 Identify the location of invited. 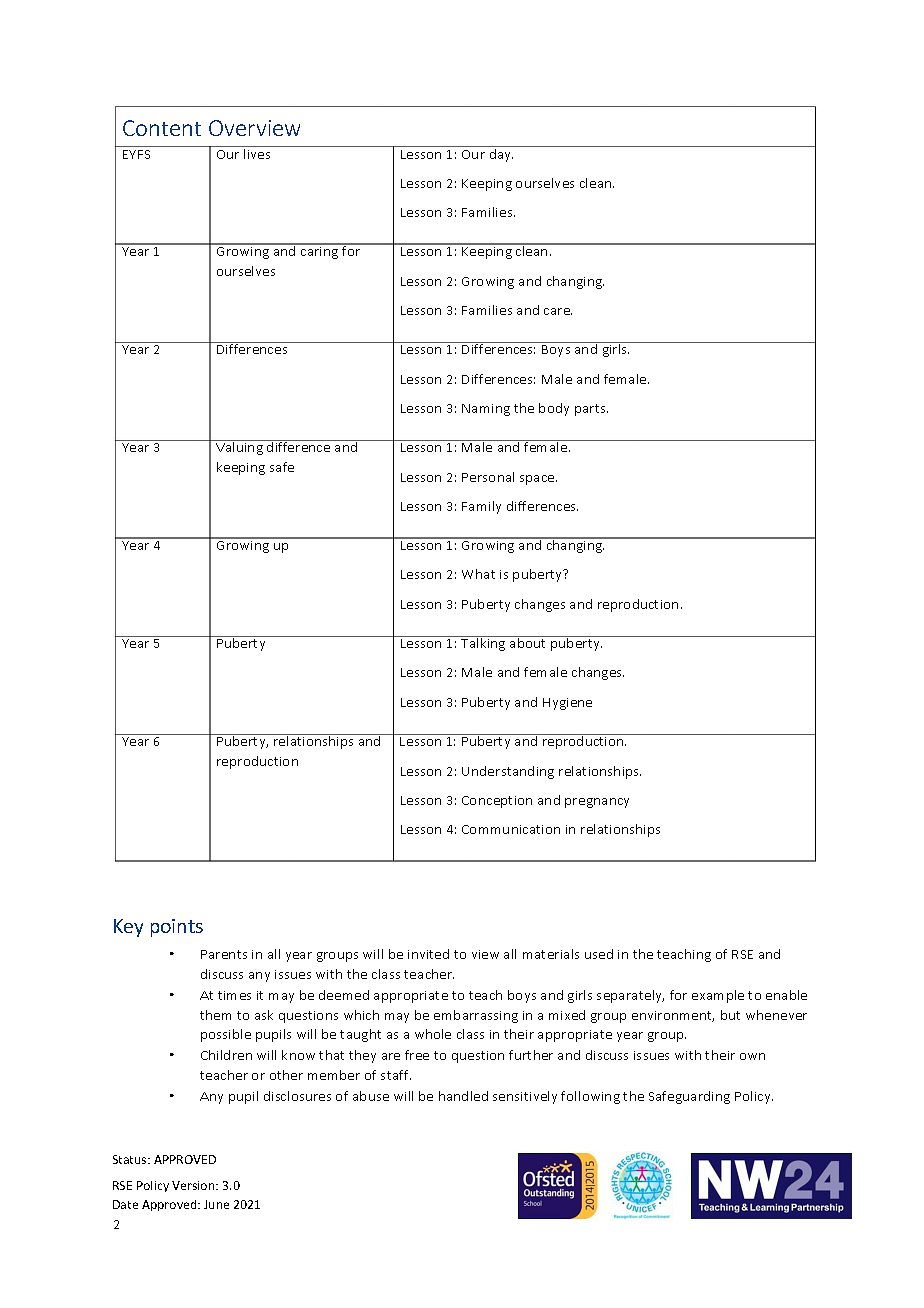
(428, 954).
